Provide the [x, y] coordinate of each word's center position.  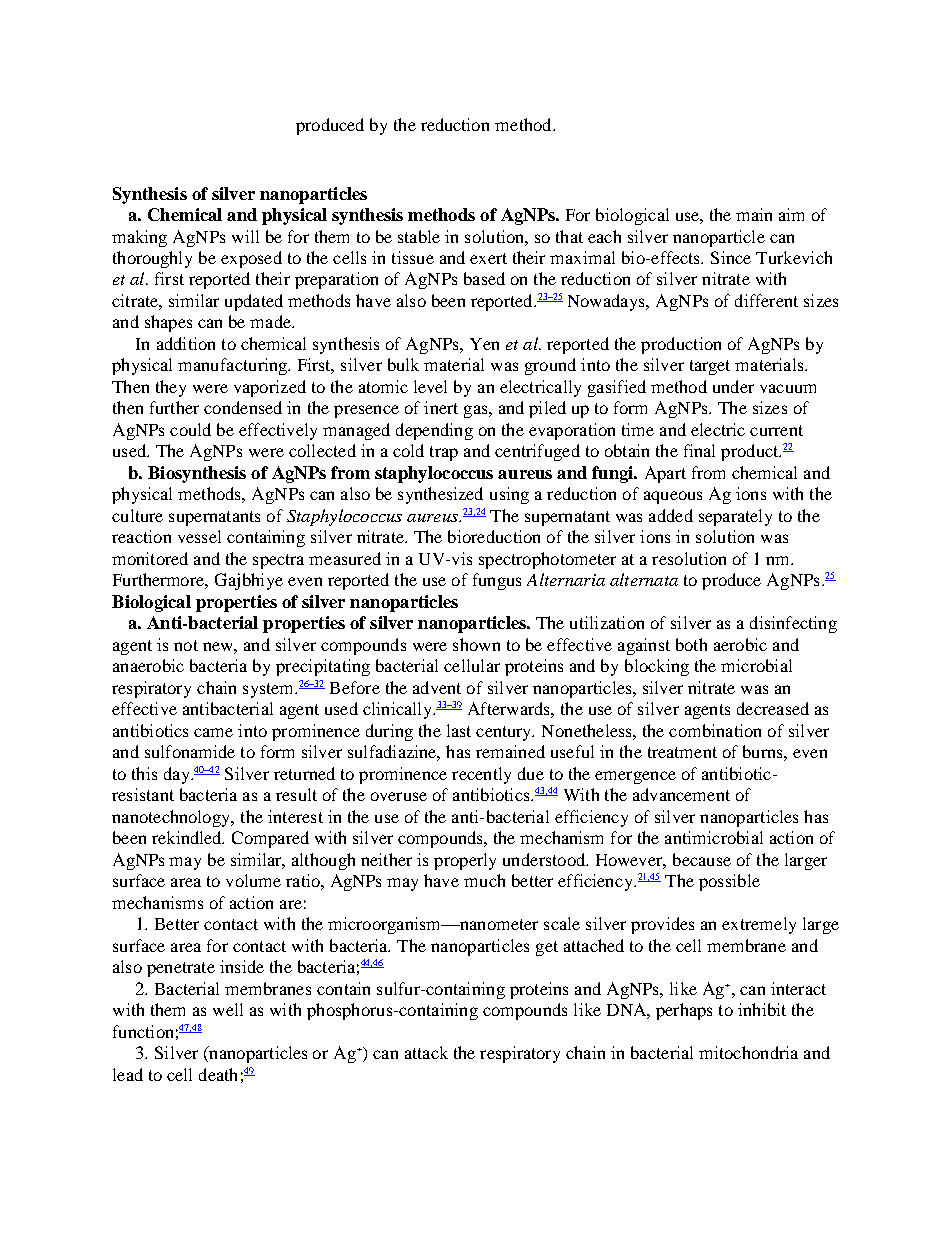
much [484, 880]
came [213, 732]
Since [731, 257]
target [710, 367]
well [228, 1009]
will [245, 236]
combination [715, 730]
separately [735, 517]
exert [488, 258]
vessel [199, 536]
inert [441, 407]
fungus [497, 581]
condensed [243, 407]
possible [729, 882]
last [459, 730]
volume [253, 880]
